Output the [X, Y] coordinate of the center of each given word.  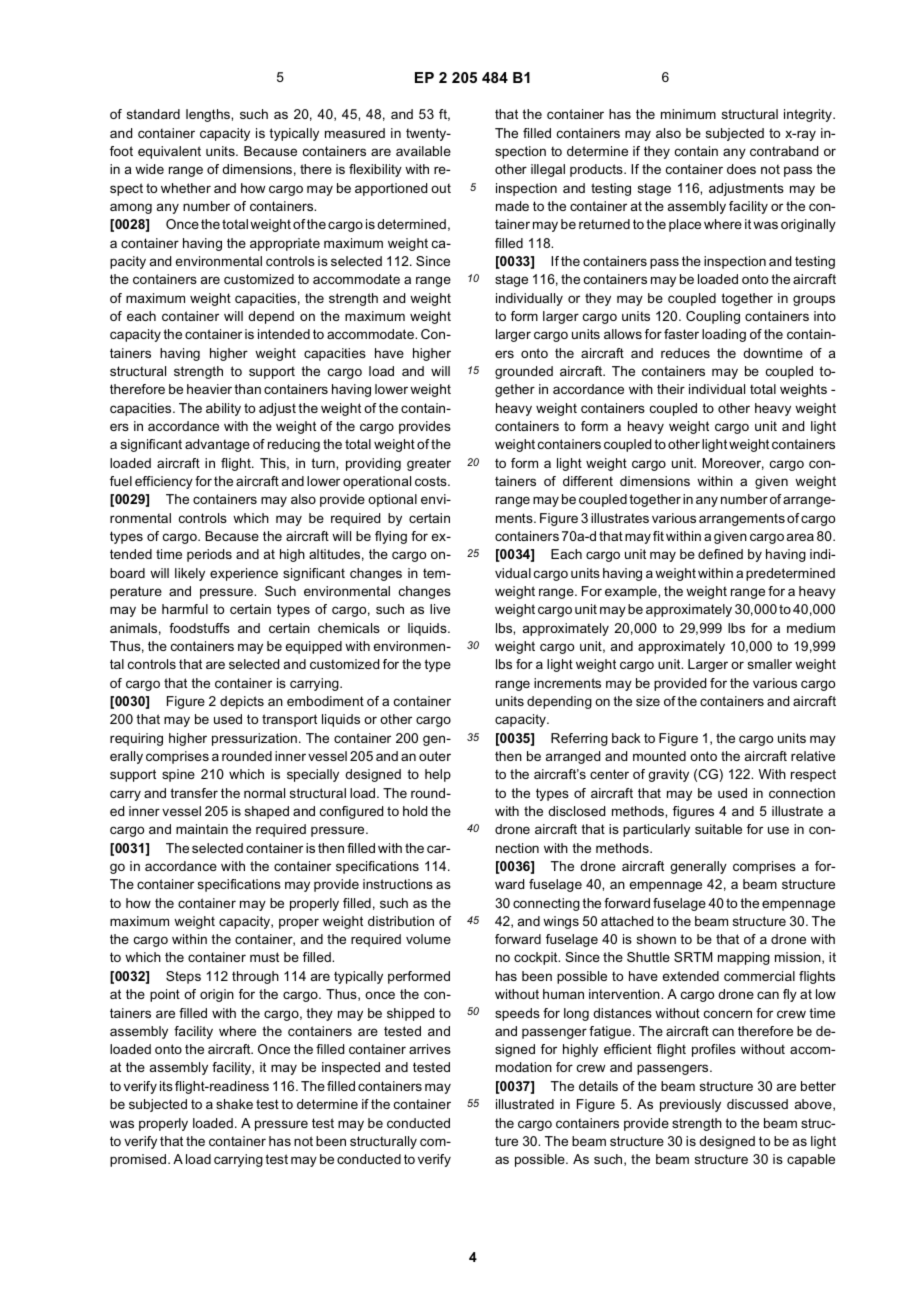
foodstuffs [199, 628]
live [440, 609]
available [423, 151]
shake [234, 1104]
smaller [770, 664]
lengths [209, 115]
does [741, 169]
